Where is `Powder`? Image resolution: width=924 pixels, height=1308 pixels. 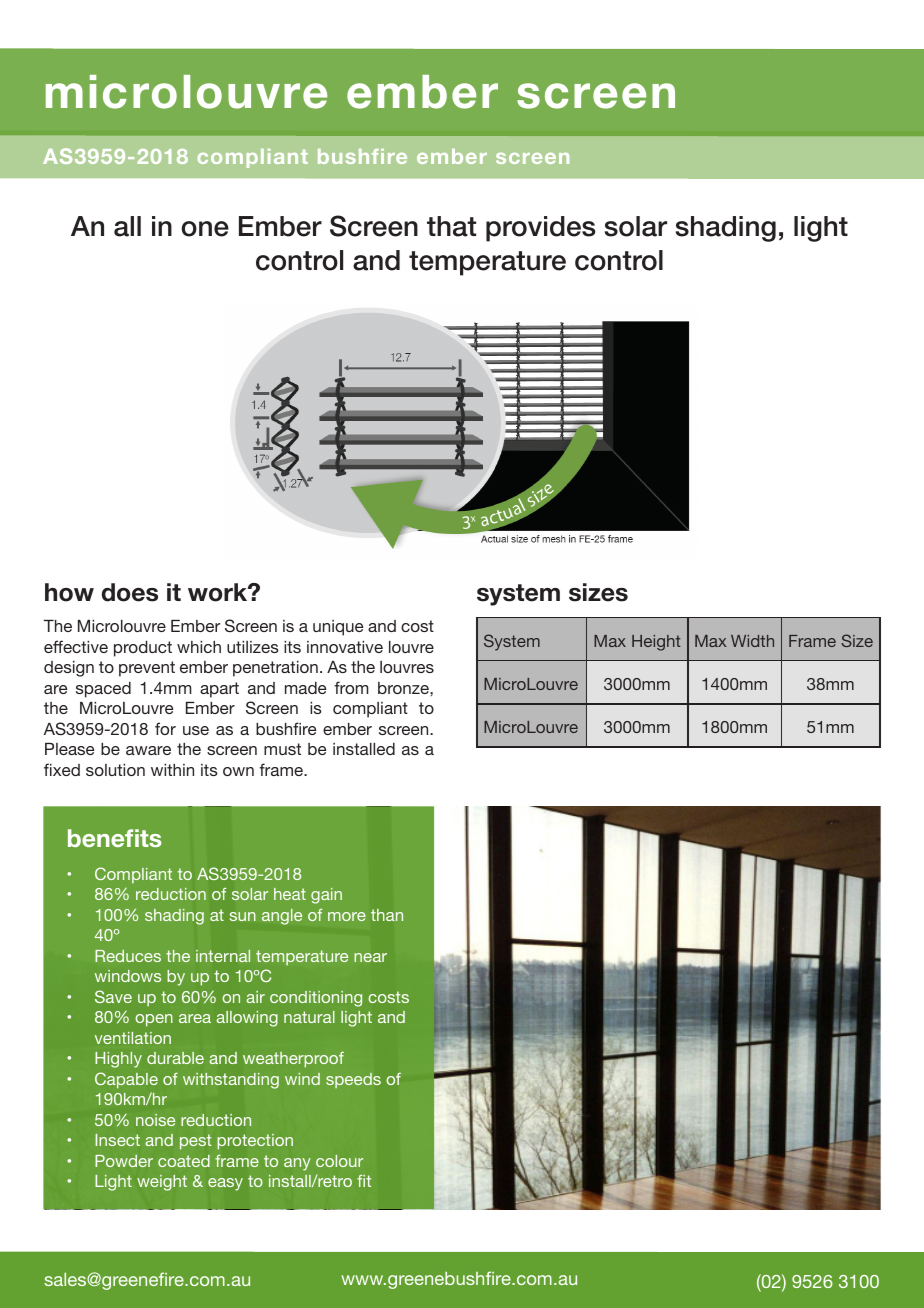
Powder is located at coordinates (124, 1161).
